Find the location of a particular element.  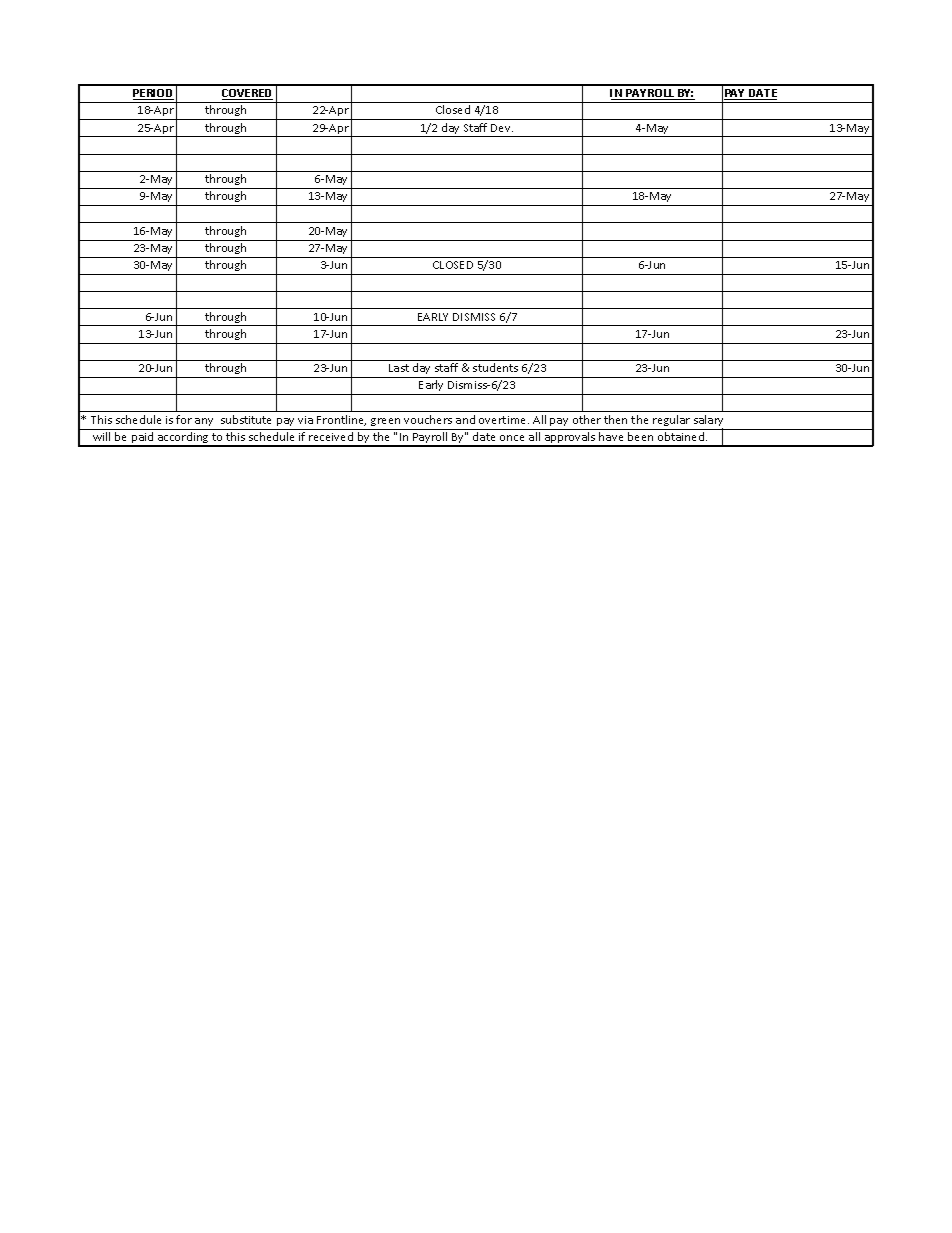

PERIOD is located at coordinates (153, 94).
